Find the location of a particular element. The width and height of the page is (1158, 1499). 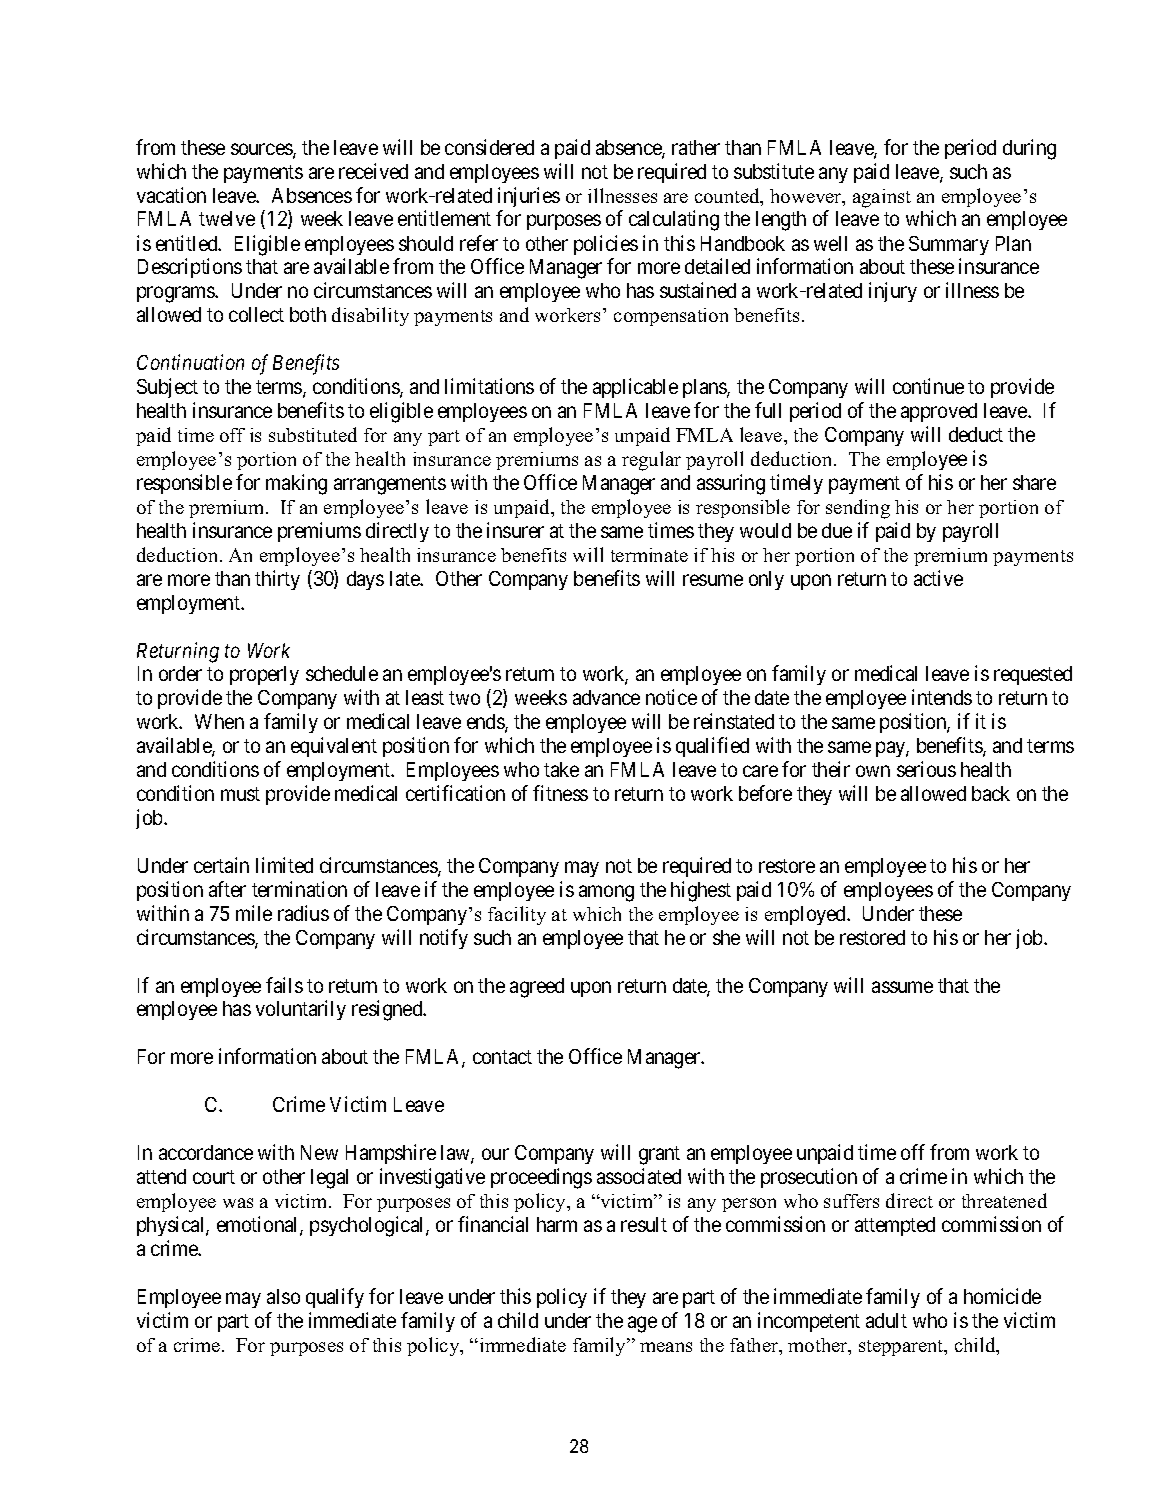

sources is located at coordinates (262, 150).
